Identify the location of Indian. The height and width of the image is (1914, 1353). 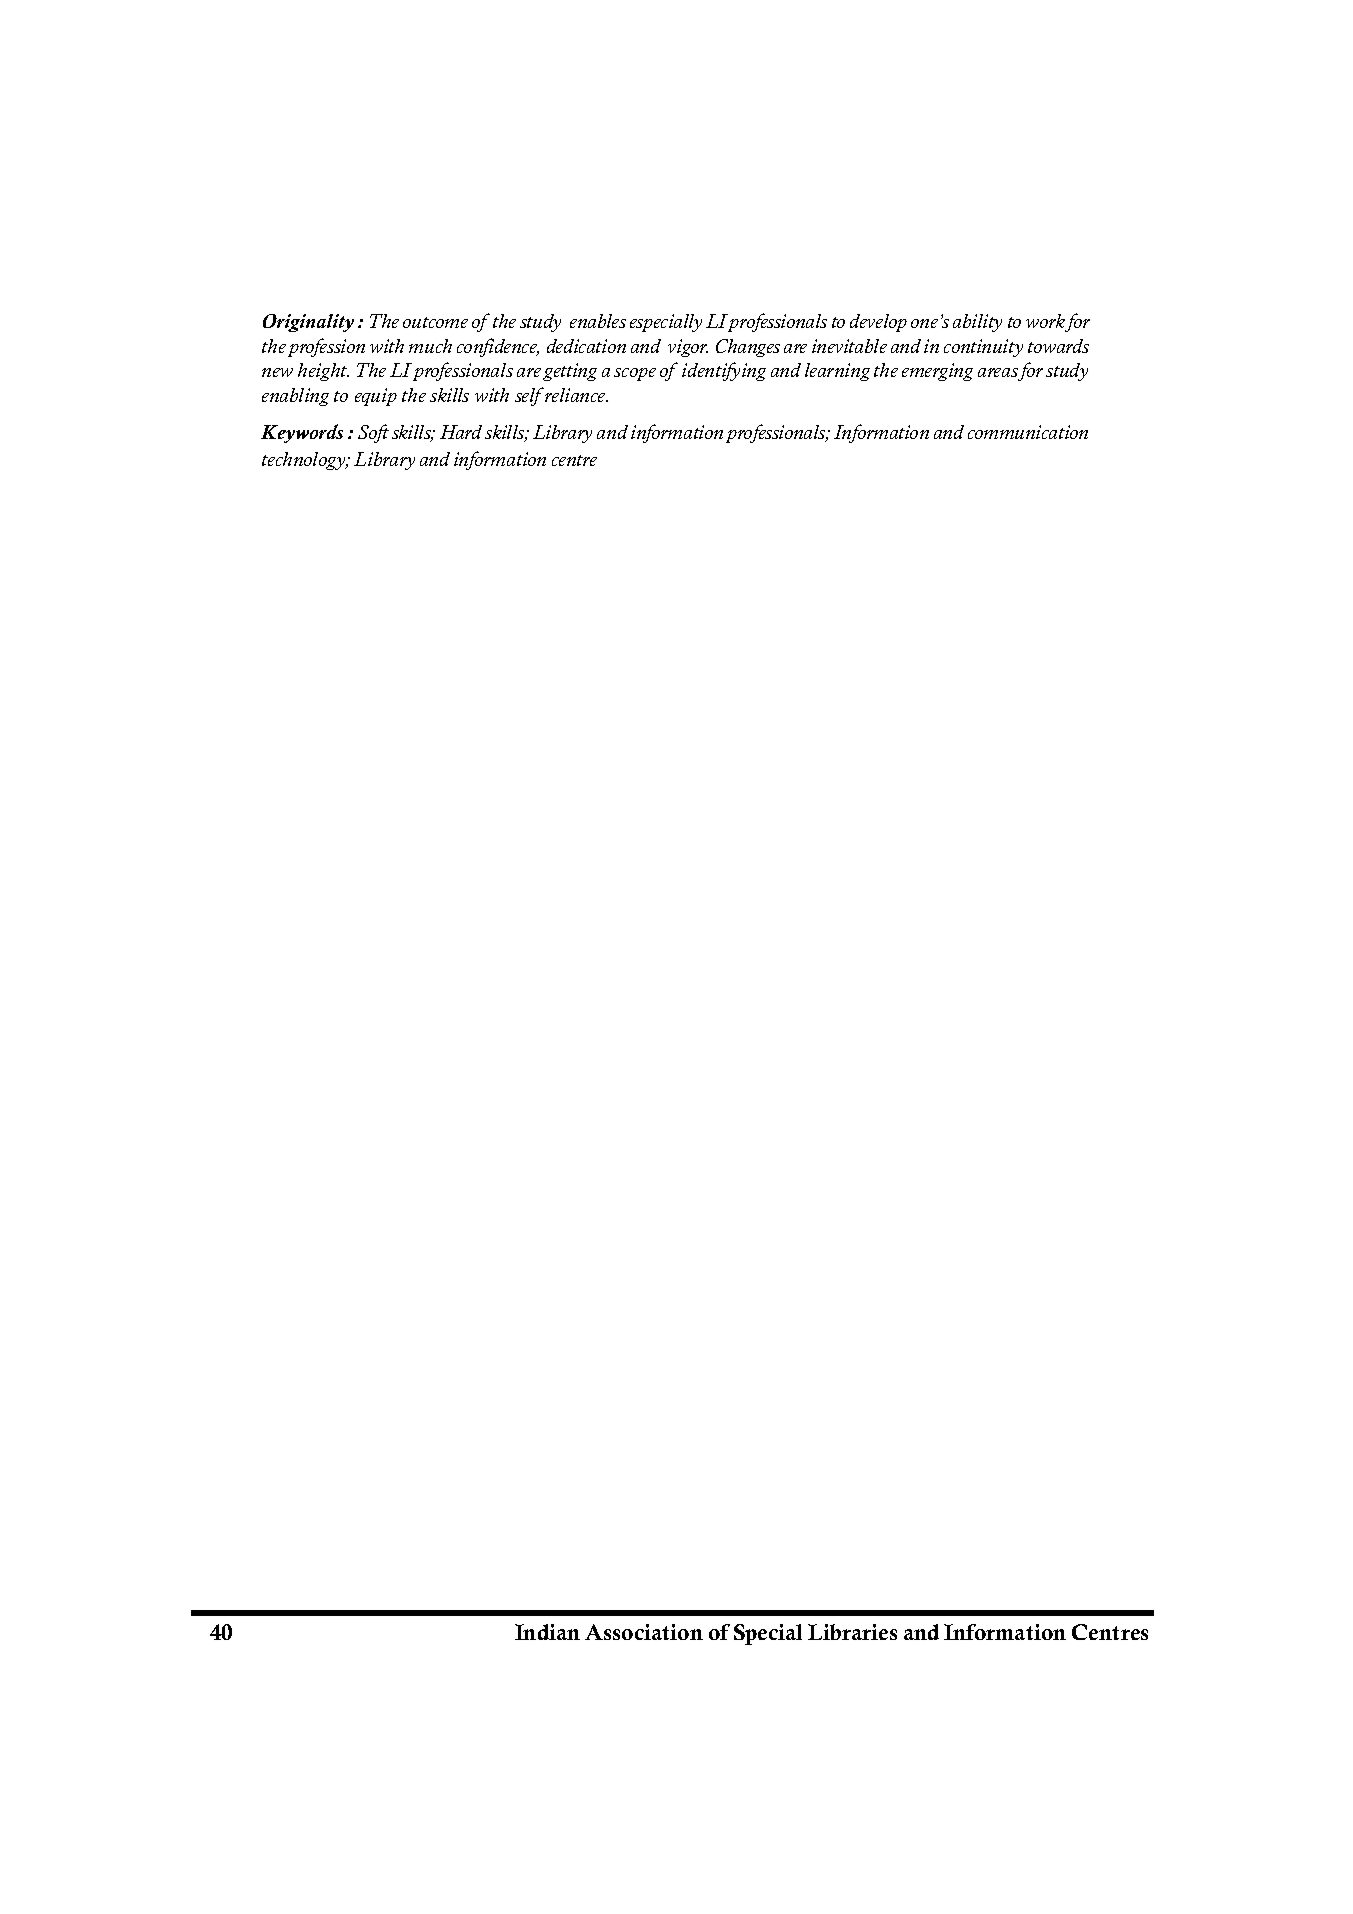
(547, 1632).
